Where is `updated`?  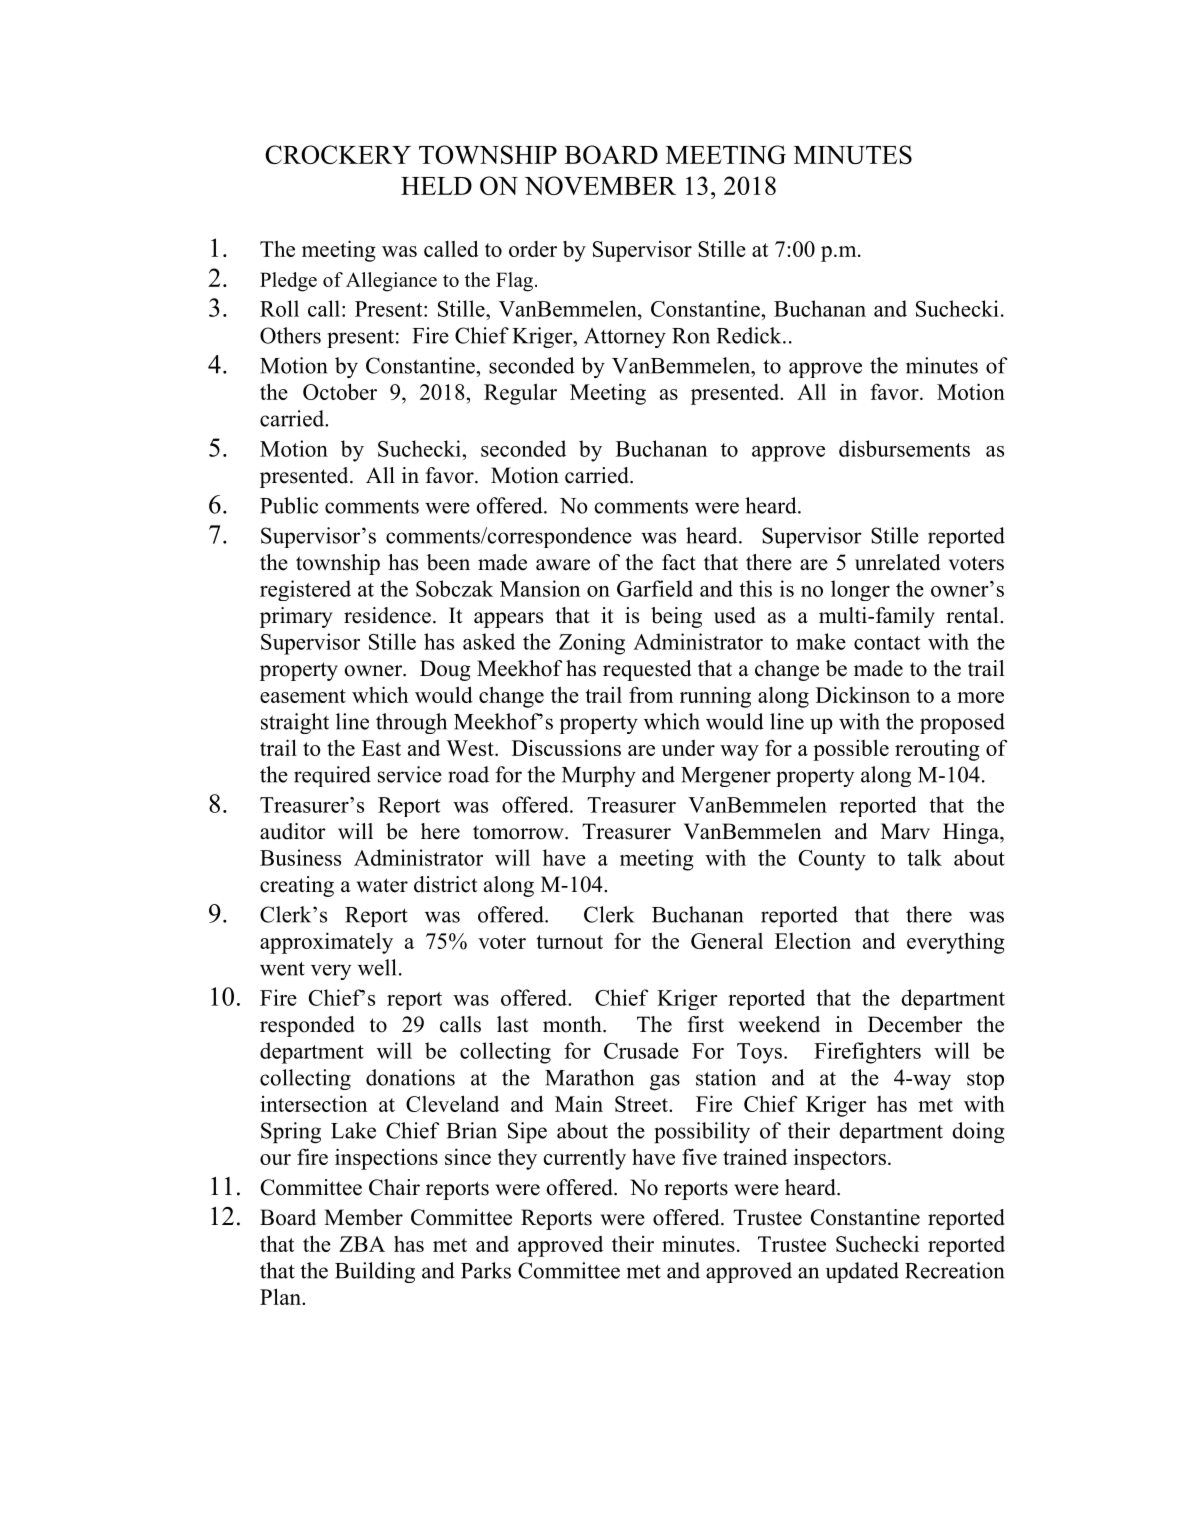
updated is located at coordinates (862, 1272).
